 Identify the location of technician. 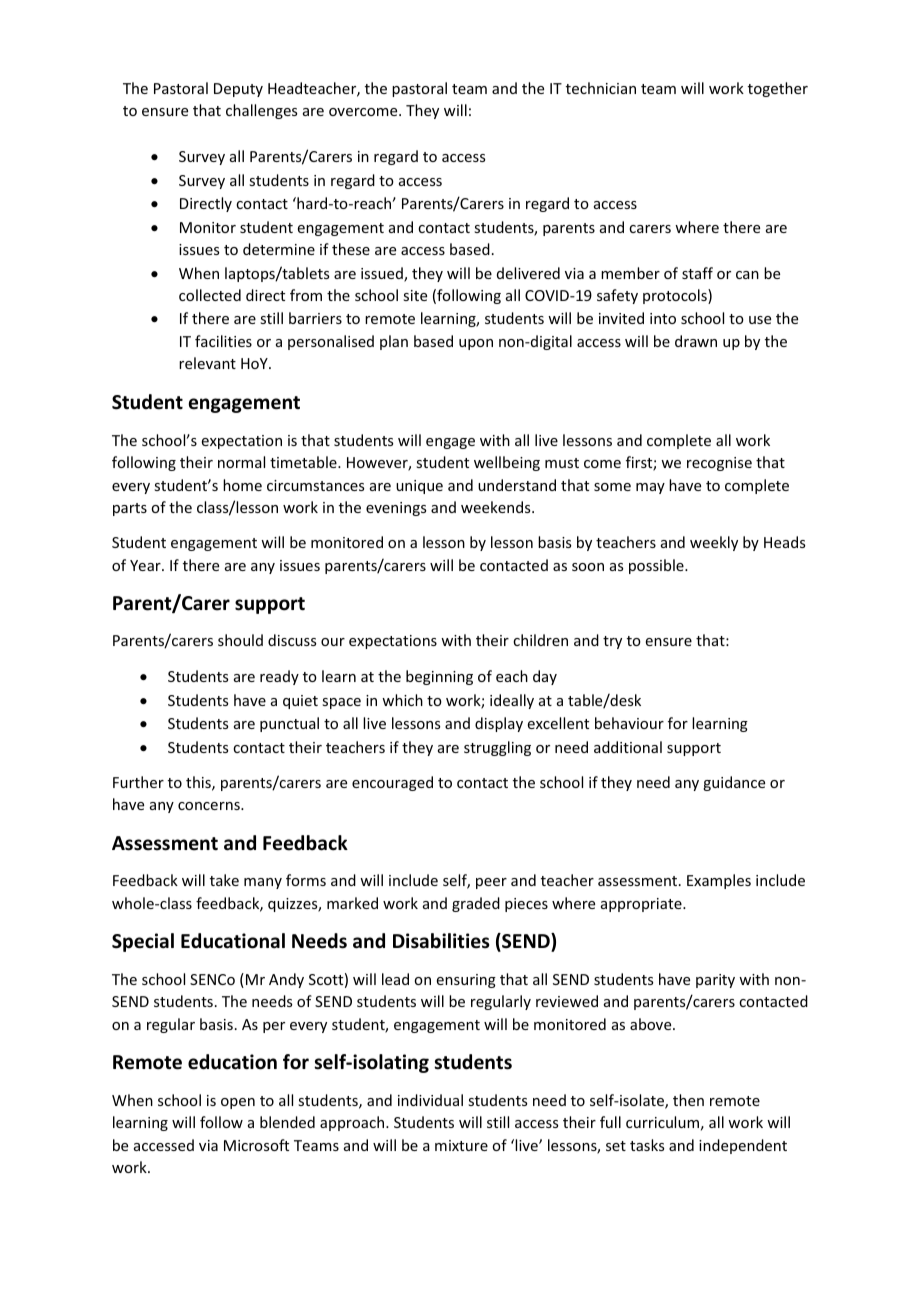
(601, 88).
